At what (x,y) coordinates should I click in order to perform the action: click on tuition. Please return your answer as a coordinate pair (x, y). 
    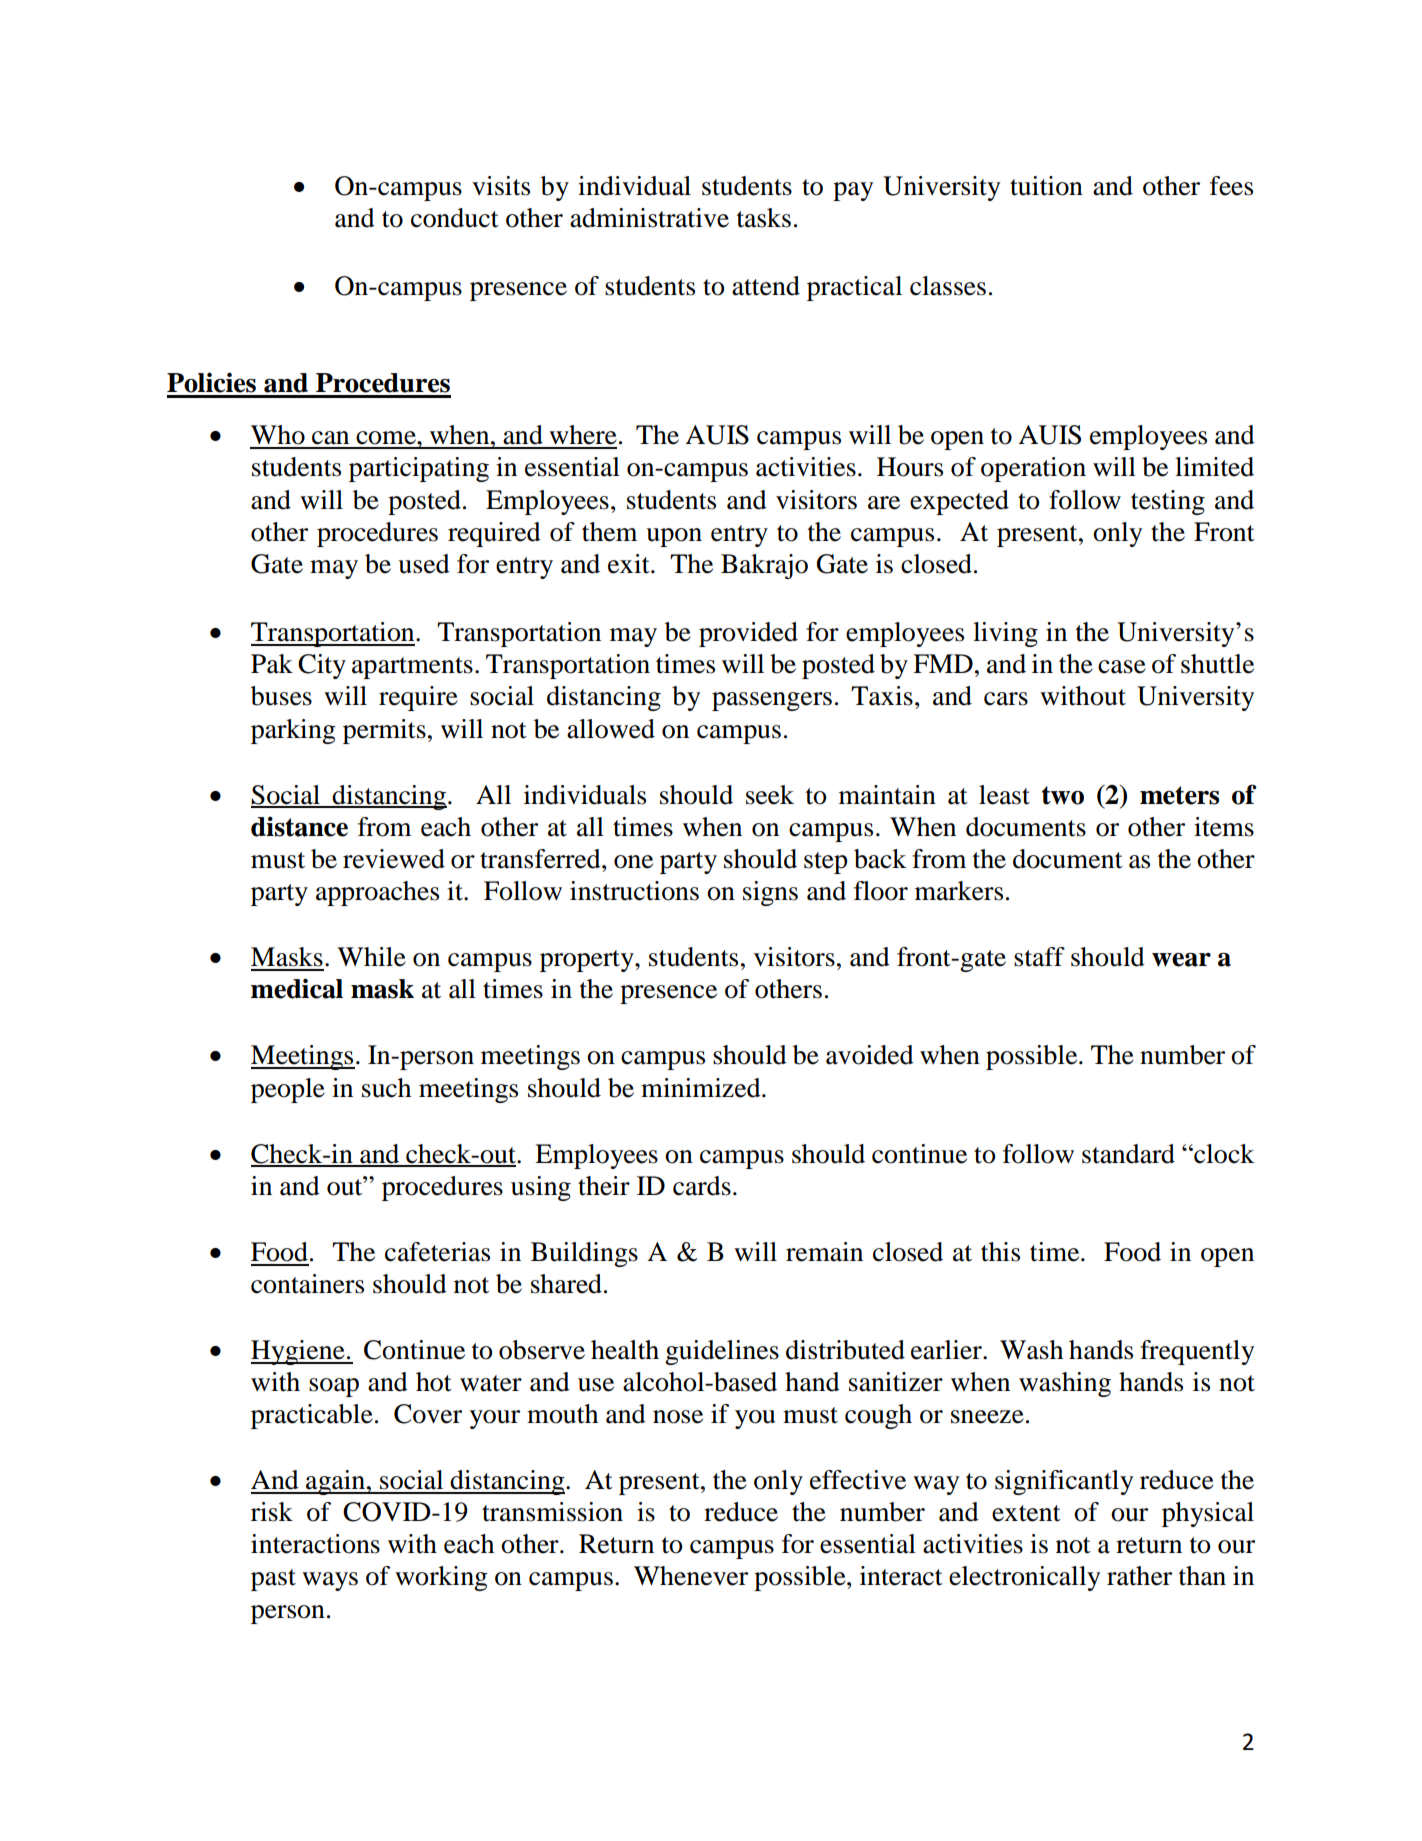
    Looking at the image, I should click on (1046, 186).
